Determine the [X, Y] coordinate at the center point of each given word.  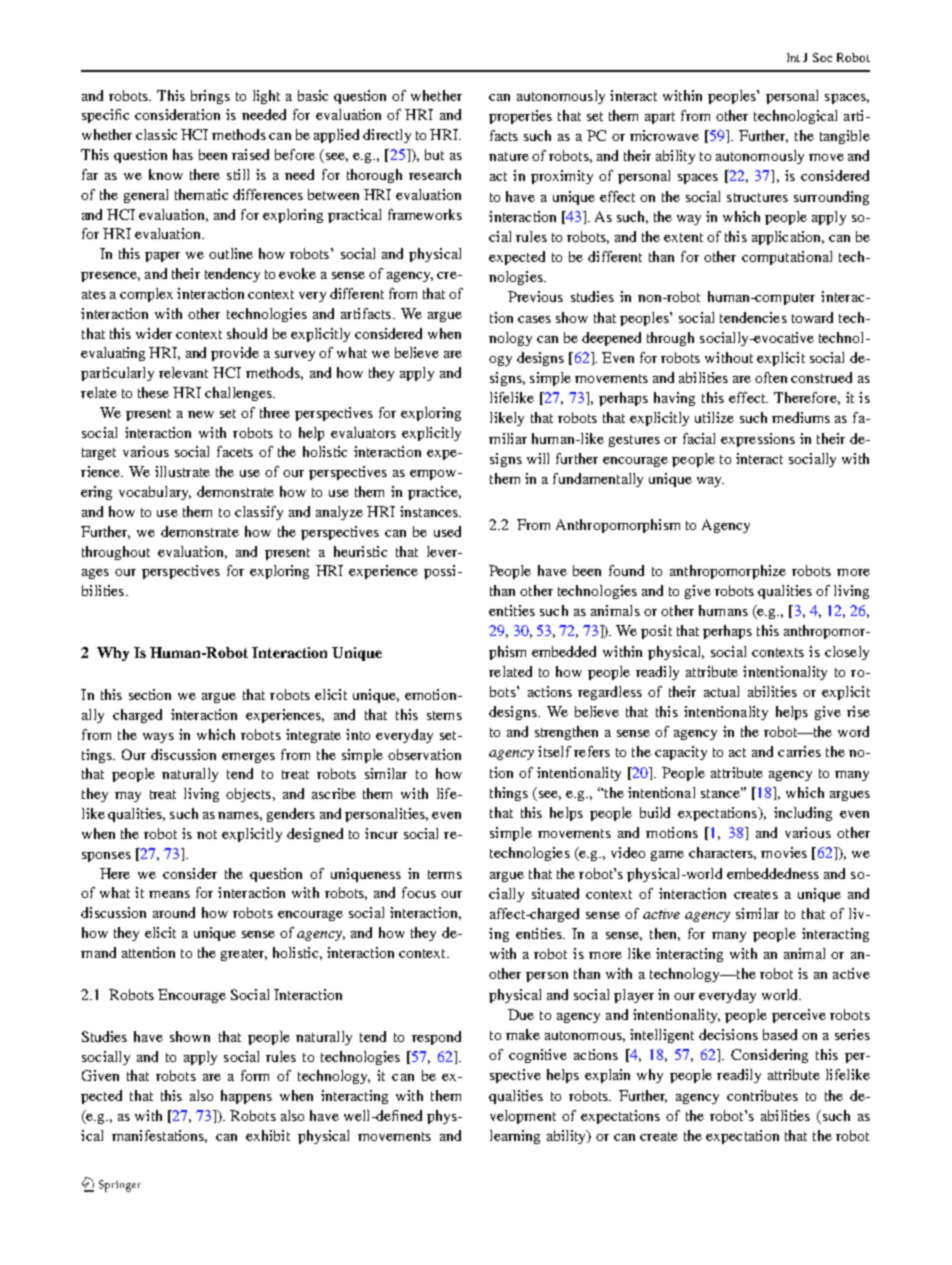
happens [246, 1097]
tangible [845, 137]
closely [847, 653]
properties [520, 117]
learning [515, 1137]
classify [259, 513]
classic [156, 134]
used [447, 531]
